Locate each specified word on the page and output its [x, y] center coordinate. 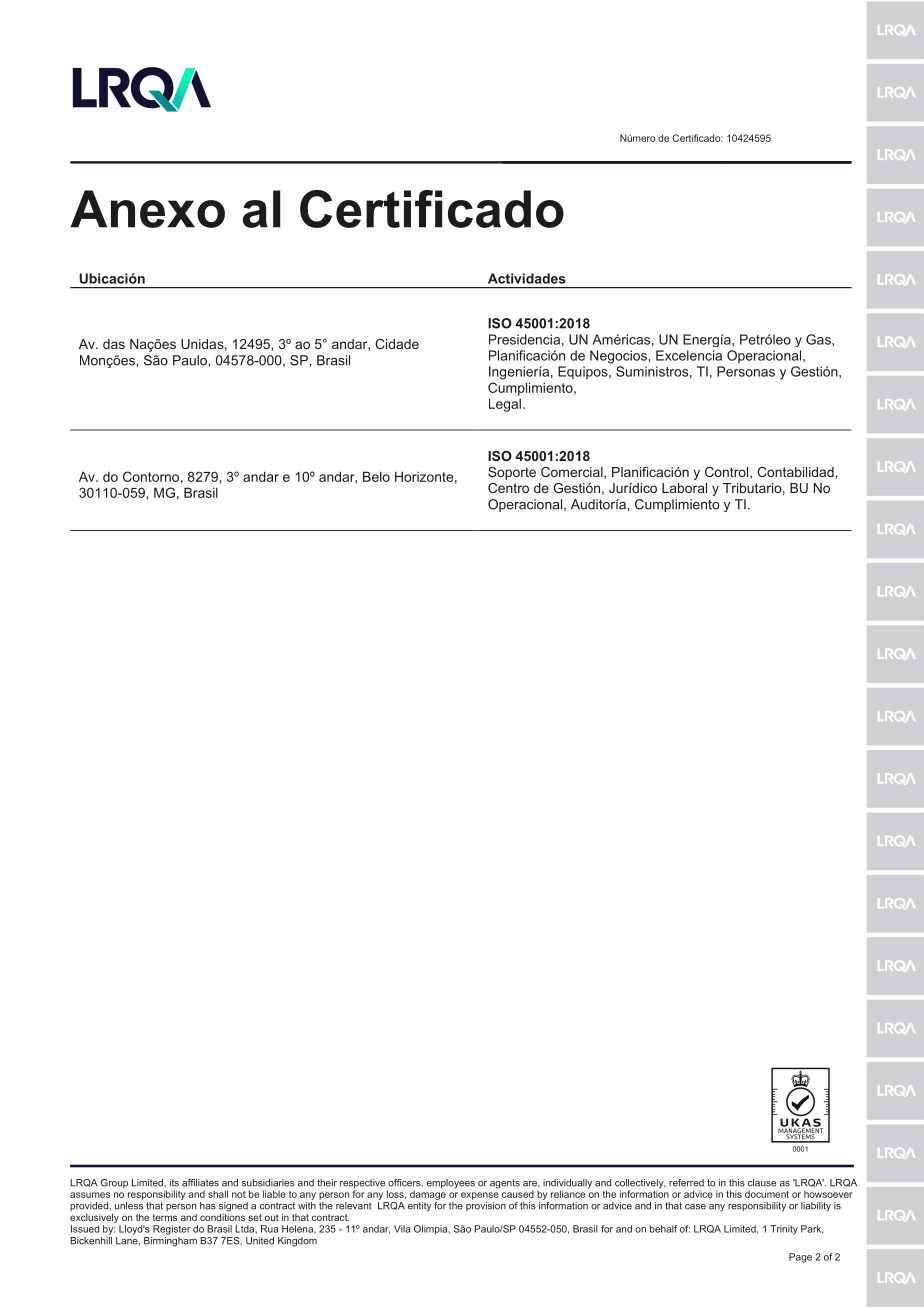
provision [486, 1206]
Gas [819, 339]
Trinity [784, 1230]
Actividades [527, 278]
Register [172, 1230]
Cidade [397, 344]
